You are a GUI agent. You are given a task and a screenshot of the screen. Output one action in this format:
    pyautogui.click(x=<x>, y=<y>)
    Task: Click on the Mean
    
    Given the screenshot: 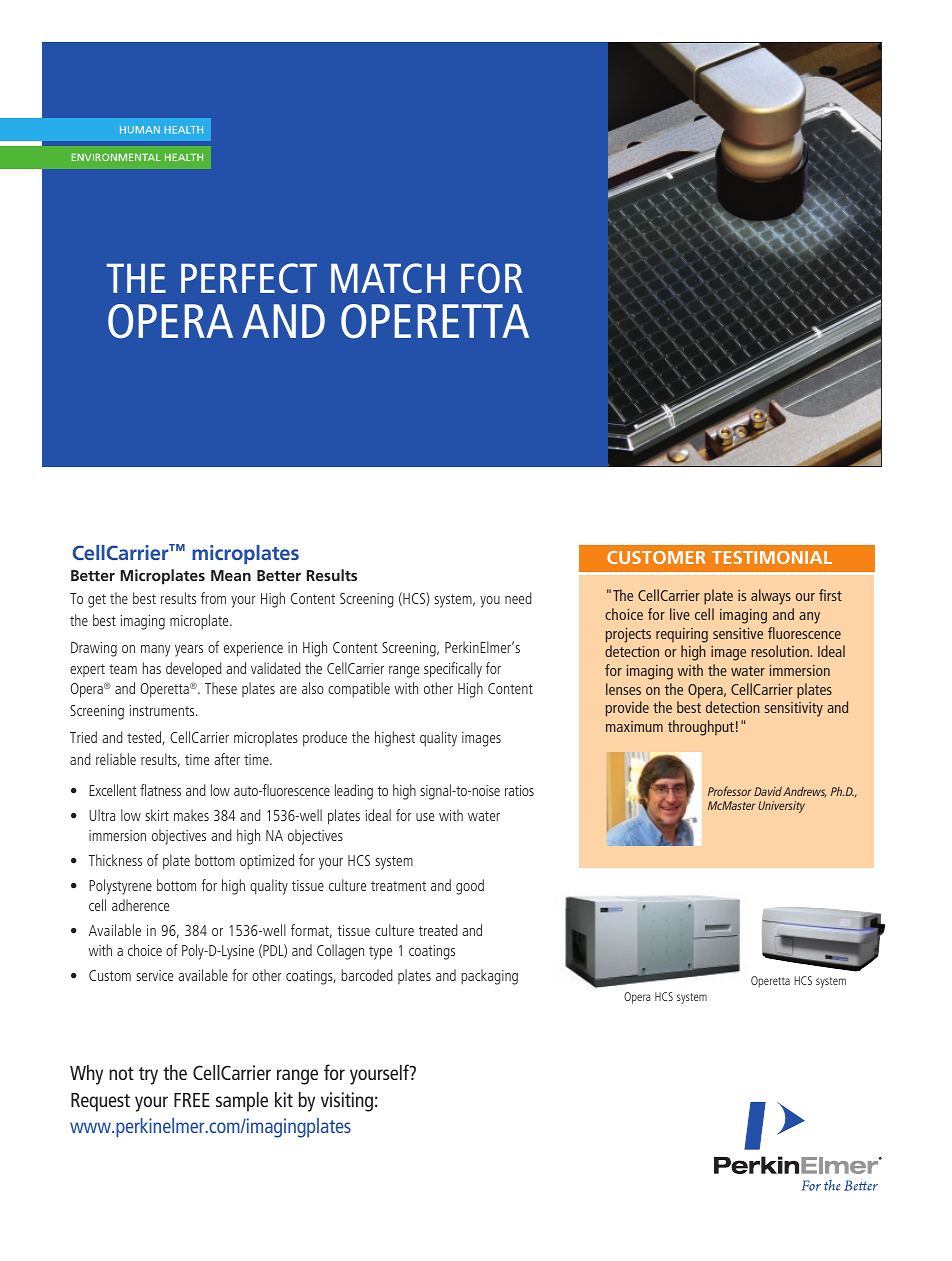 What is the action you would take?
    pyautogui.click(x=231, y=575)
